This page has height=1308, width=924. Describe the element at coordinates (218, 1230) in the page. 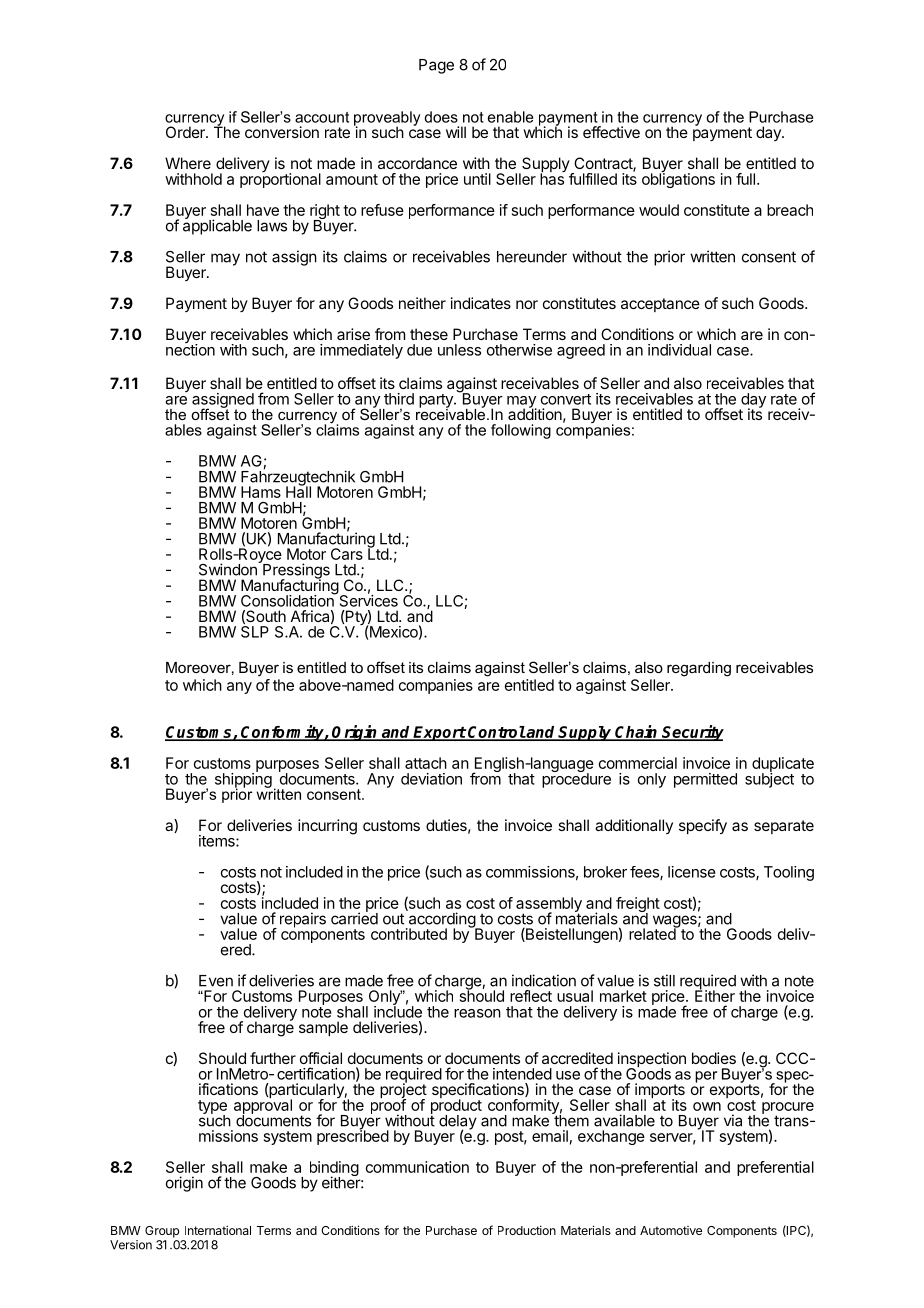

I see `International` at that location.
